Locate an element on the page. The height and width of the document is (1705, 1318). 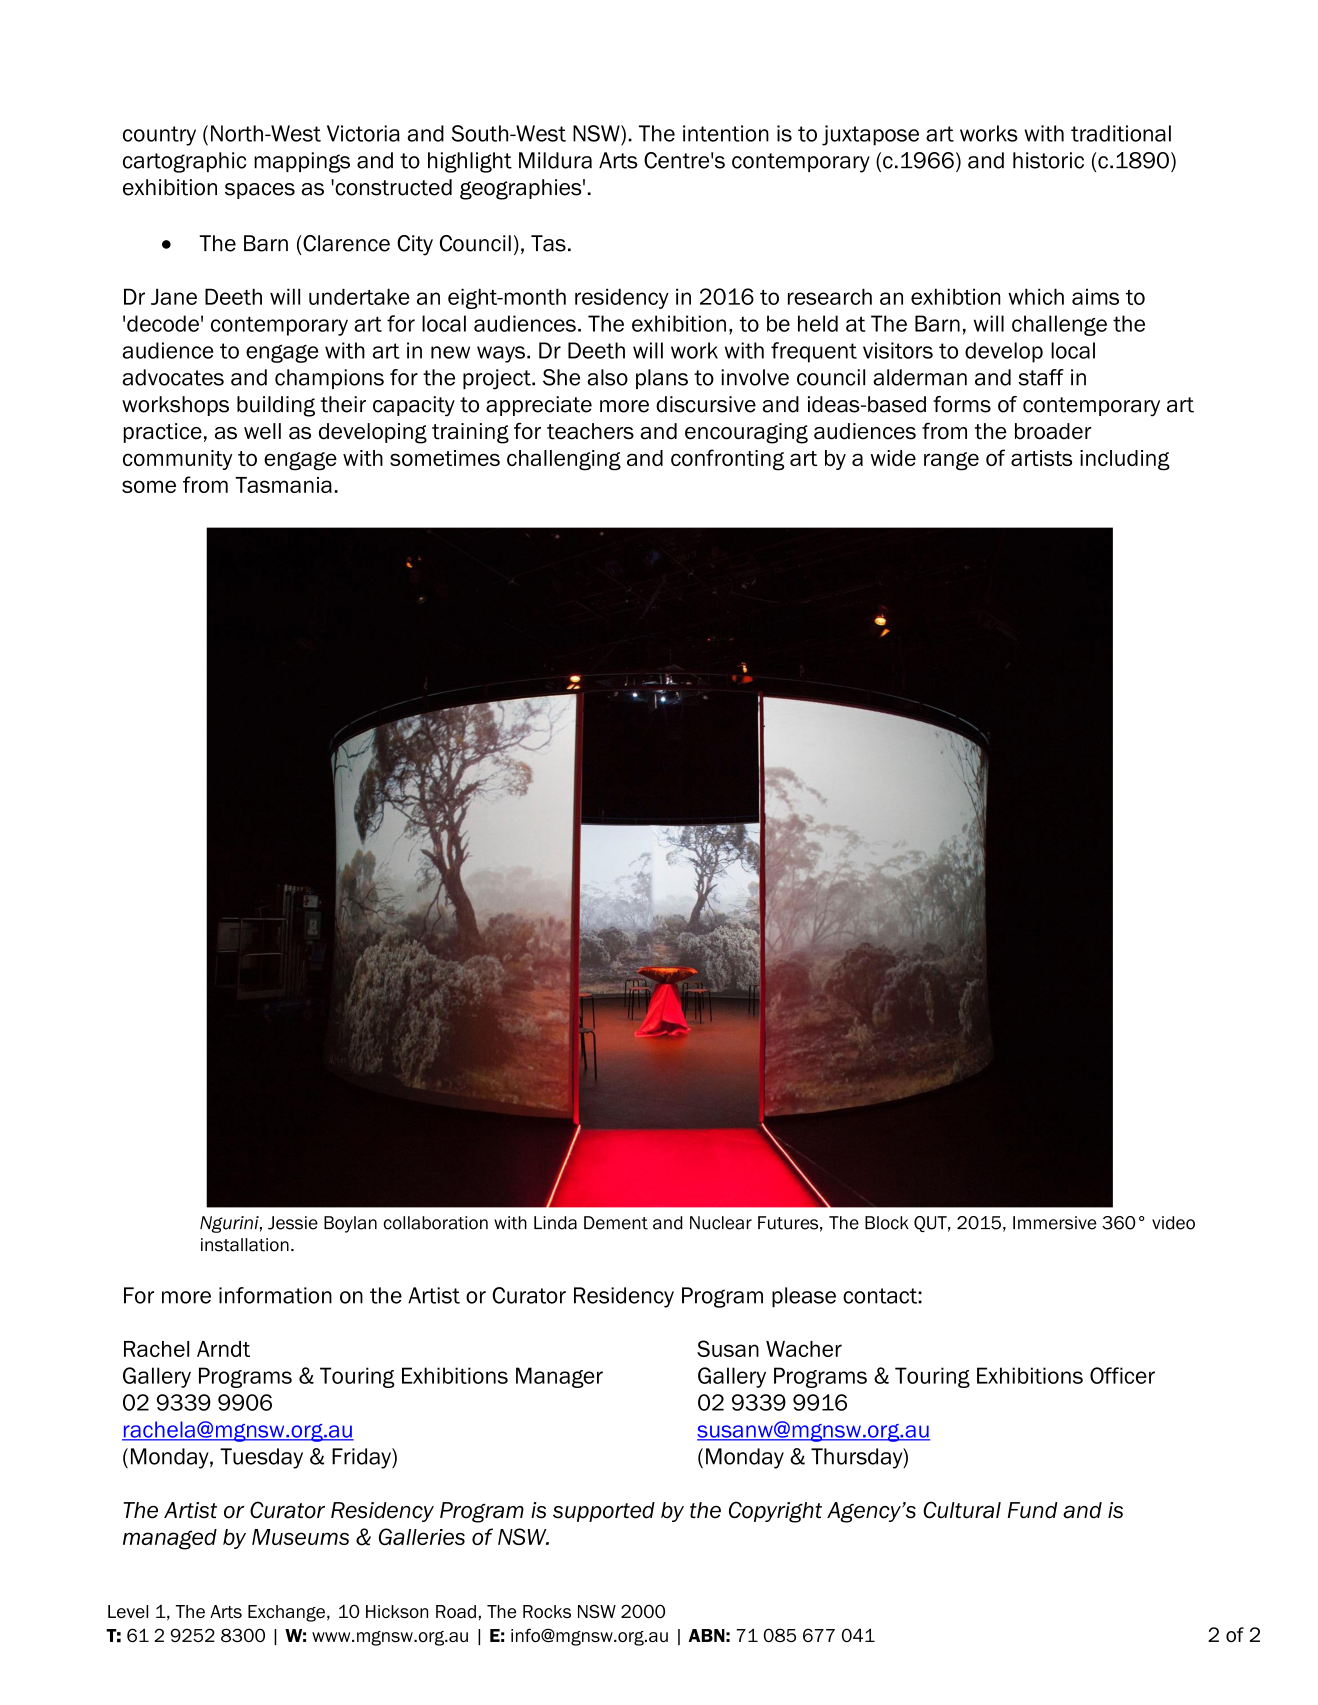
supported is located at coordinates (604, 1512).
